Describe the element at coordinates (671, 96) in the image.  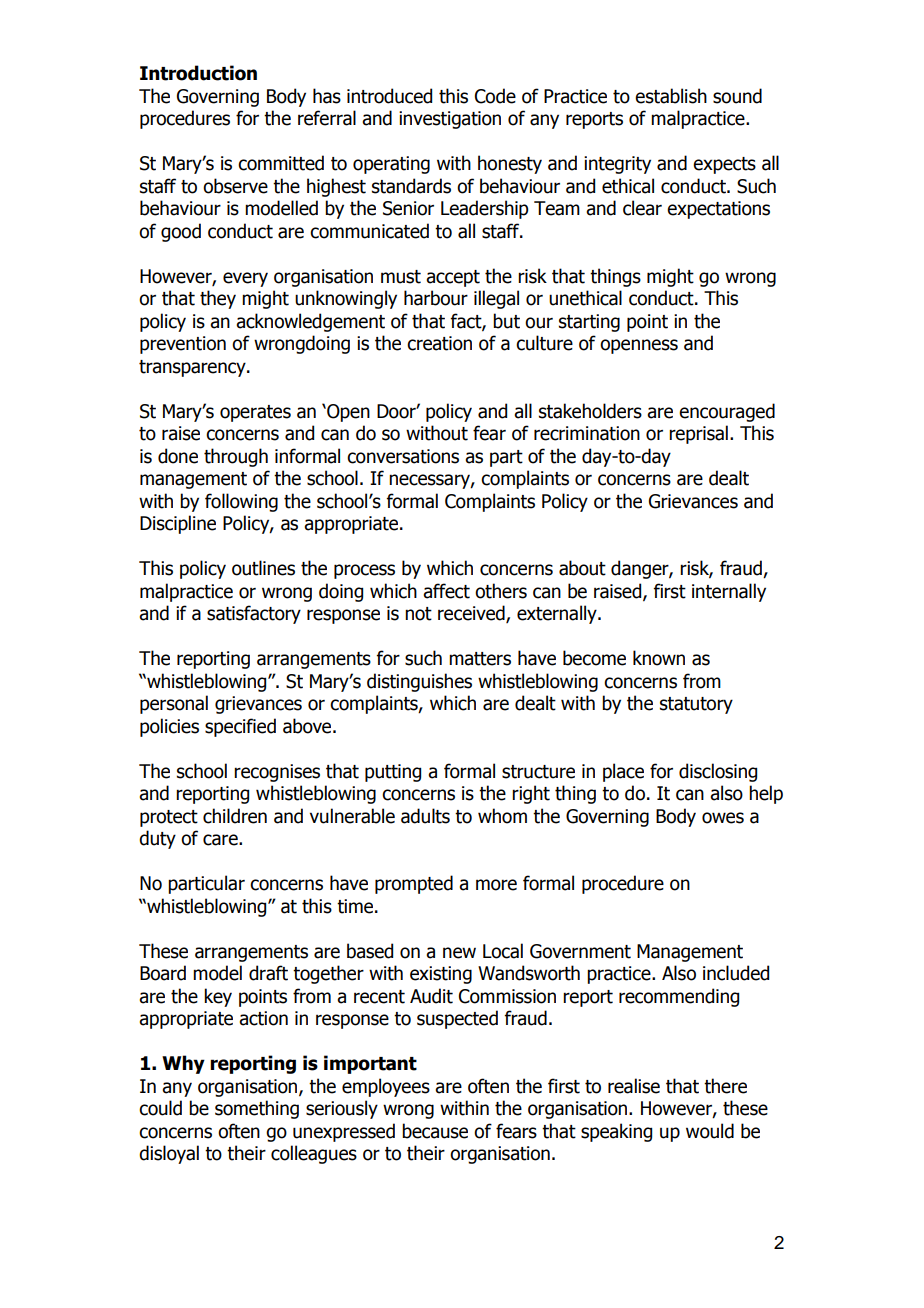
I see `establish` at that location.
